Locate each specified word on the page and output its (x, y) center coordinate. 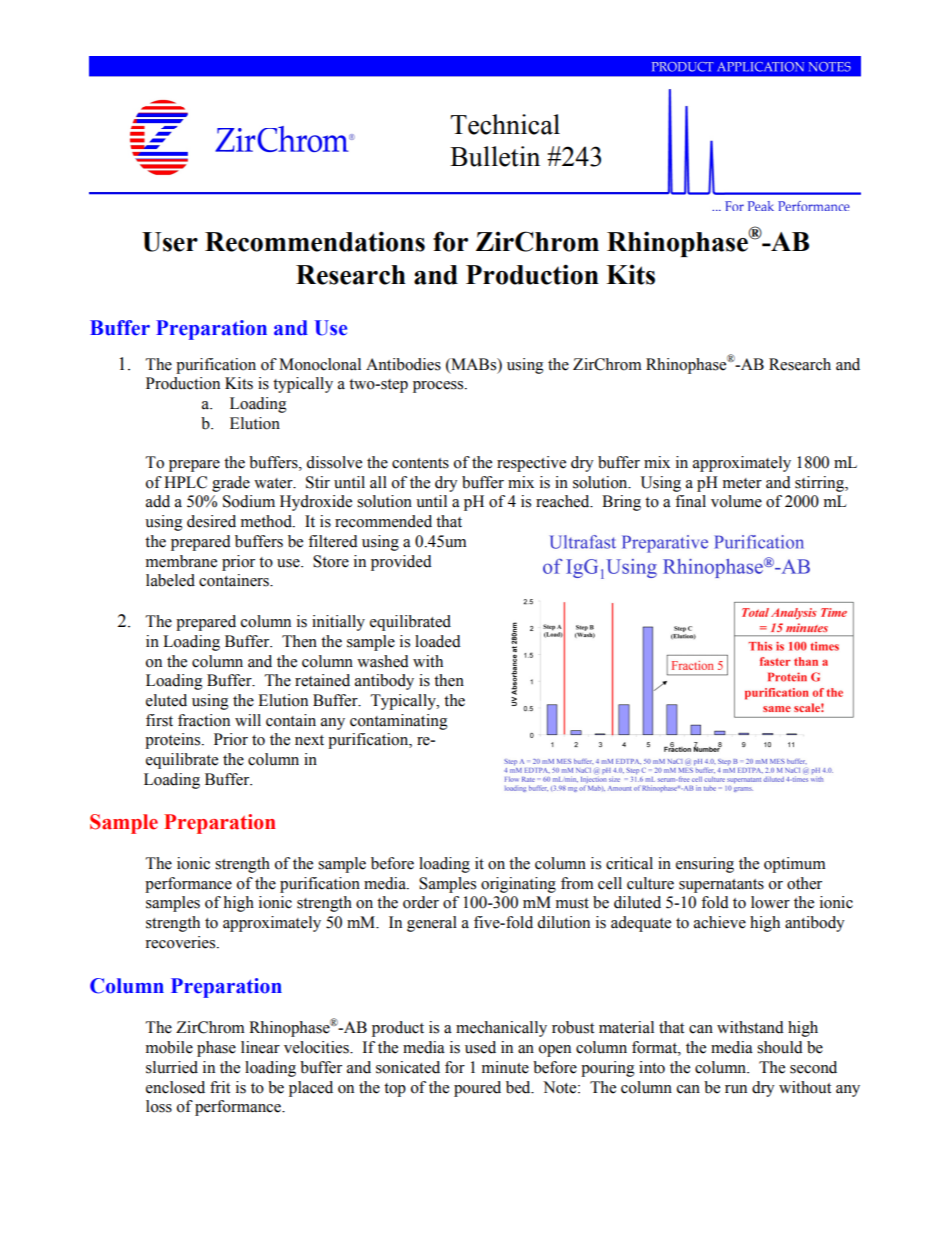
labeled (170, 580)
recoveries (181, 942)
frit (220, 1087)
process (439, 387)
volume (736, 501)
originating (518, 885)
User (170, 242)
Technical (505, 124)
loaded (438, 641)
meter (742, 483)
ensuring (705, 865)
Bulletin (495, 156)
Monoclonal (320, 364)
